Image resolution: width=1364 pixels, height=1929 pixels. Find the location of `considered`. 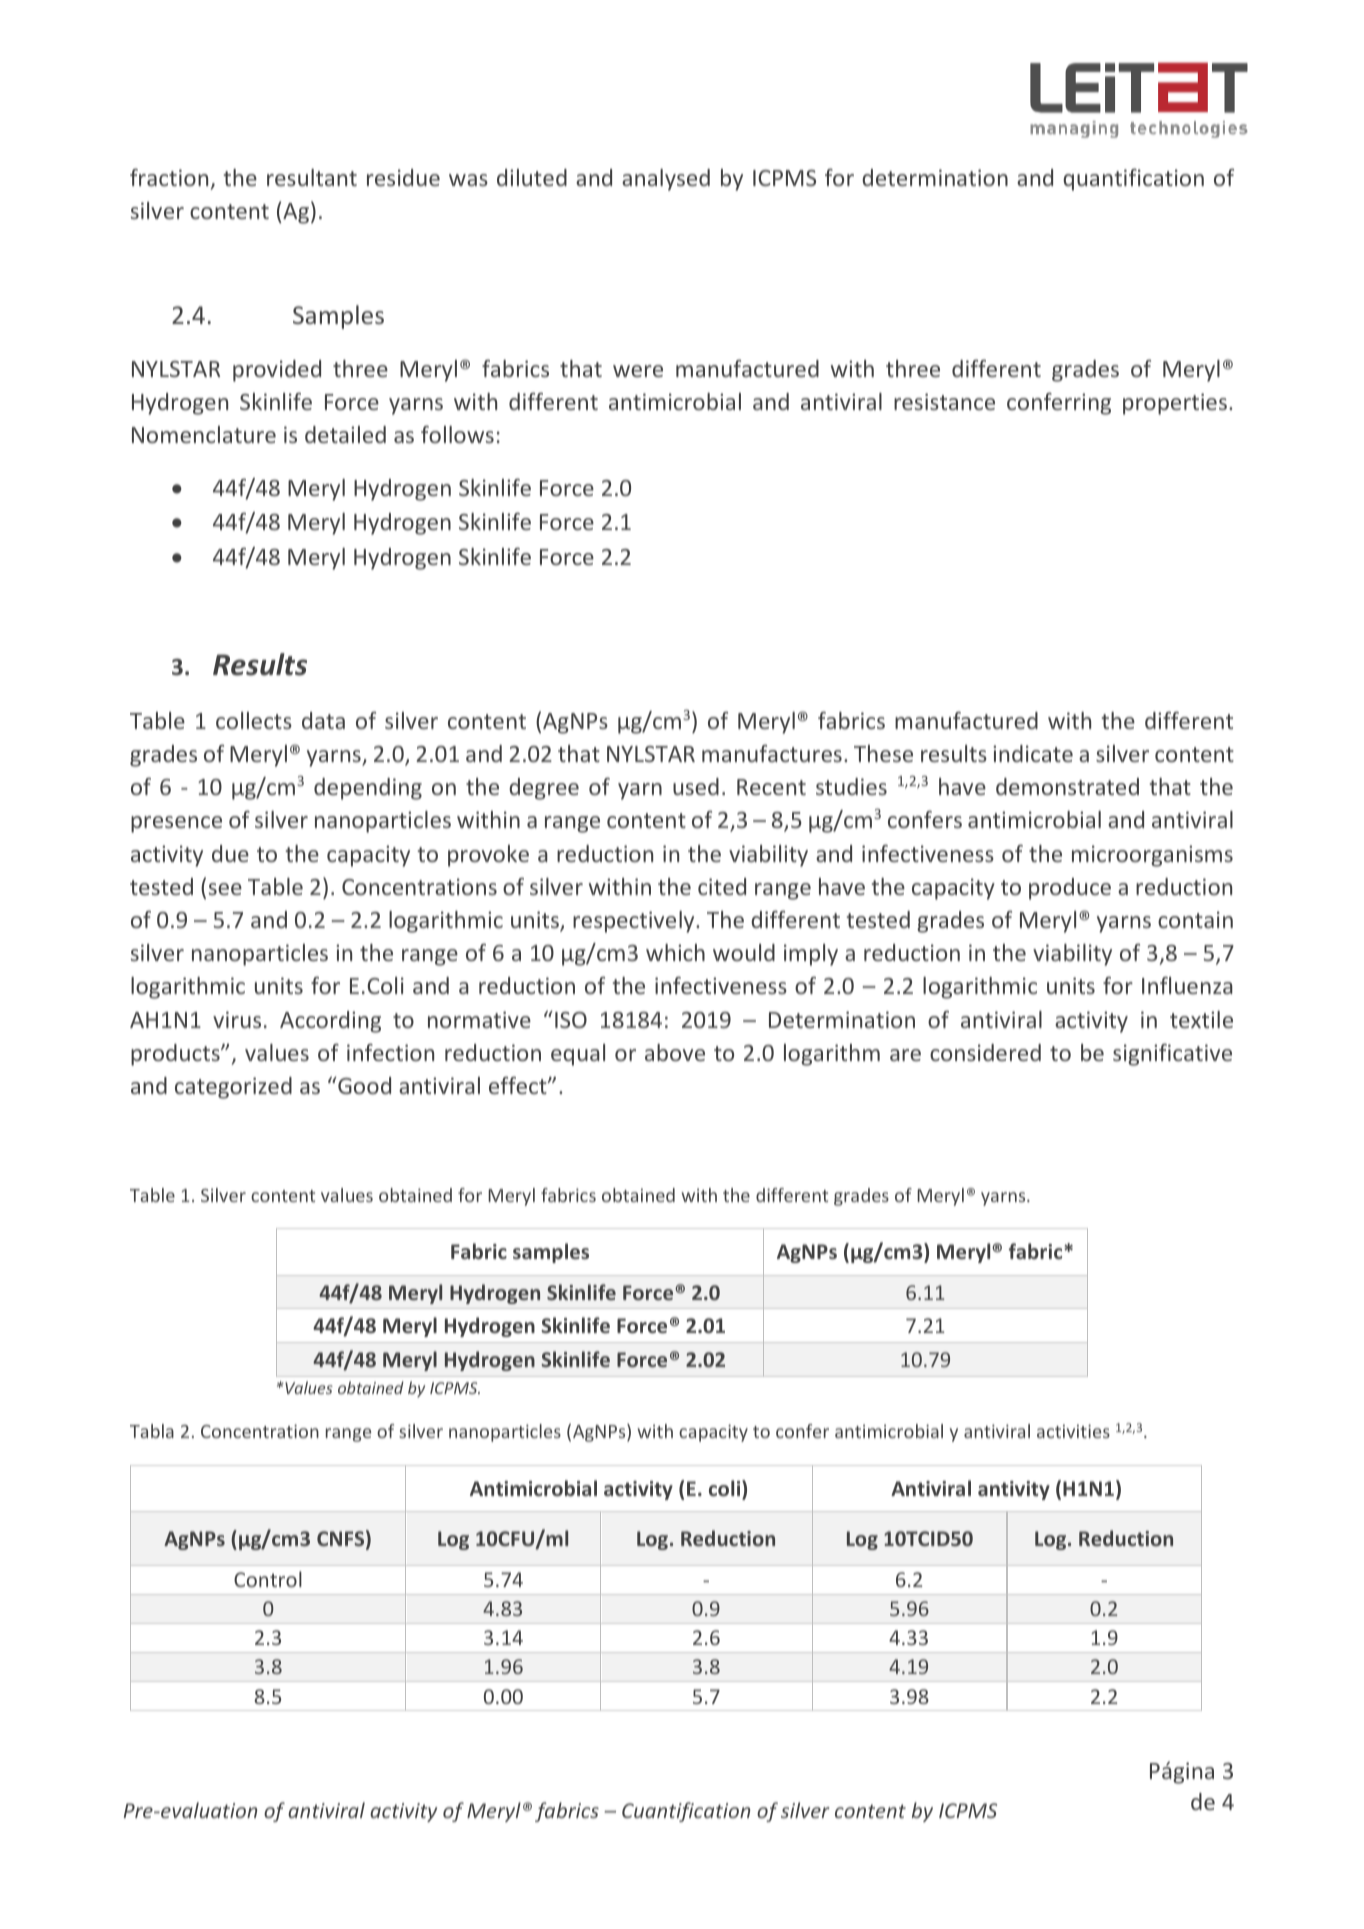

considered is located at coordinates (985, 1052).
